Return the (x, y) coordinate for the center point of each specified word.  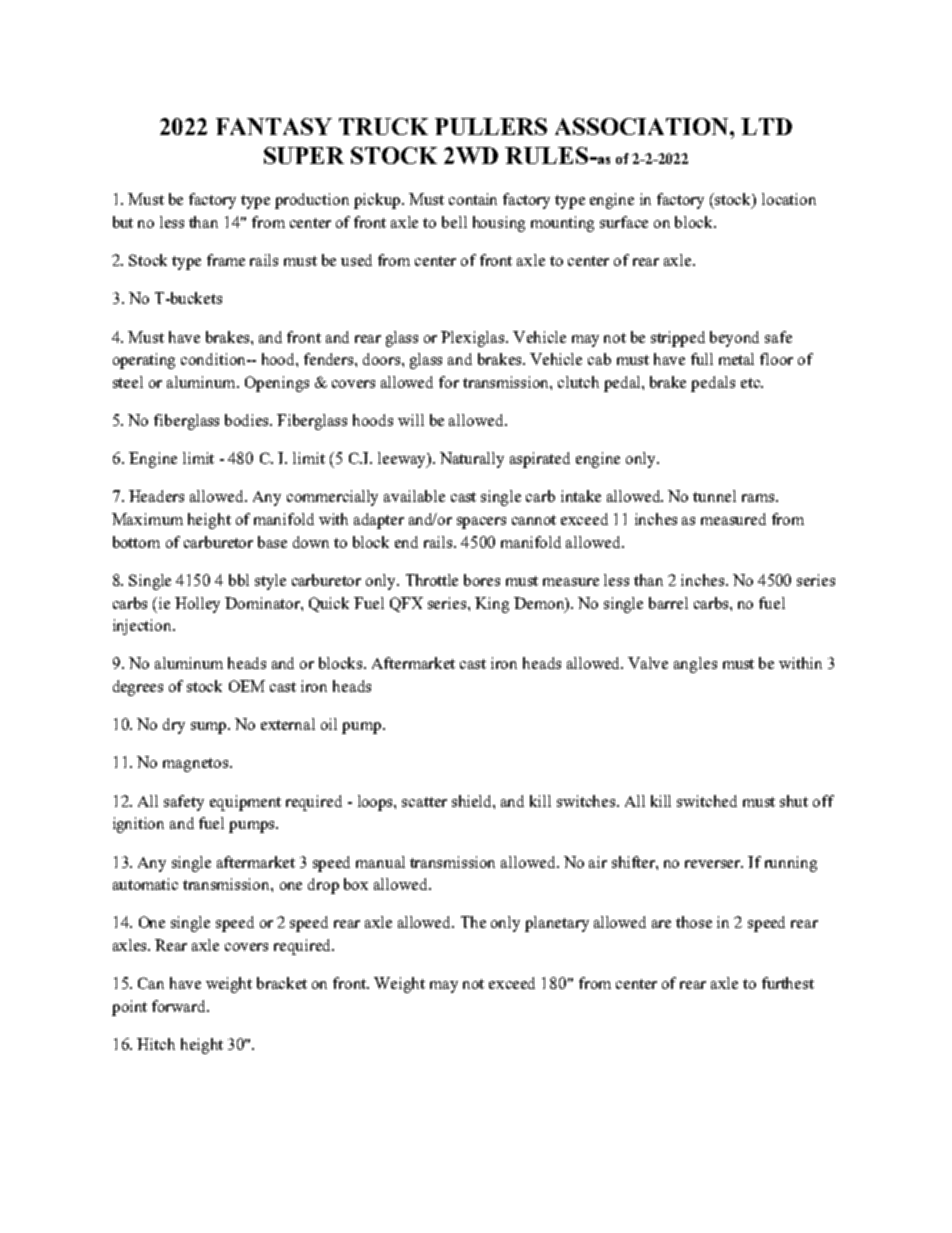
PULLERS (491, 126)
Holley (197, 605)
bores (482, 580)
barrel (668, 603)
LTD (766, 126)
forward (180, 1006)
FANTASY (274, 126)
